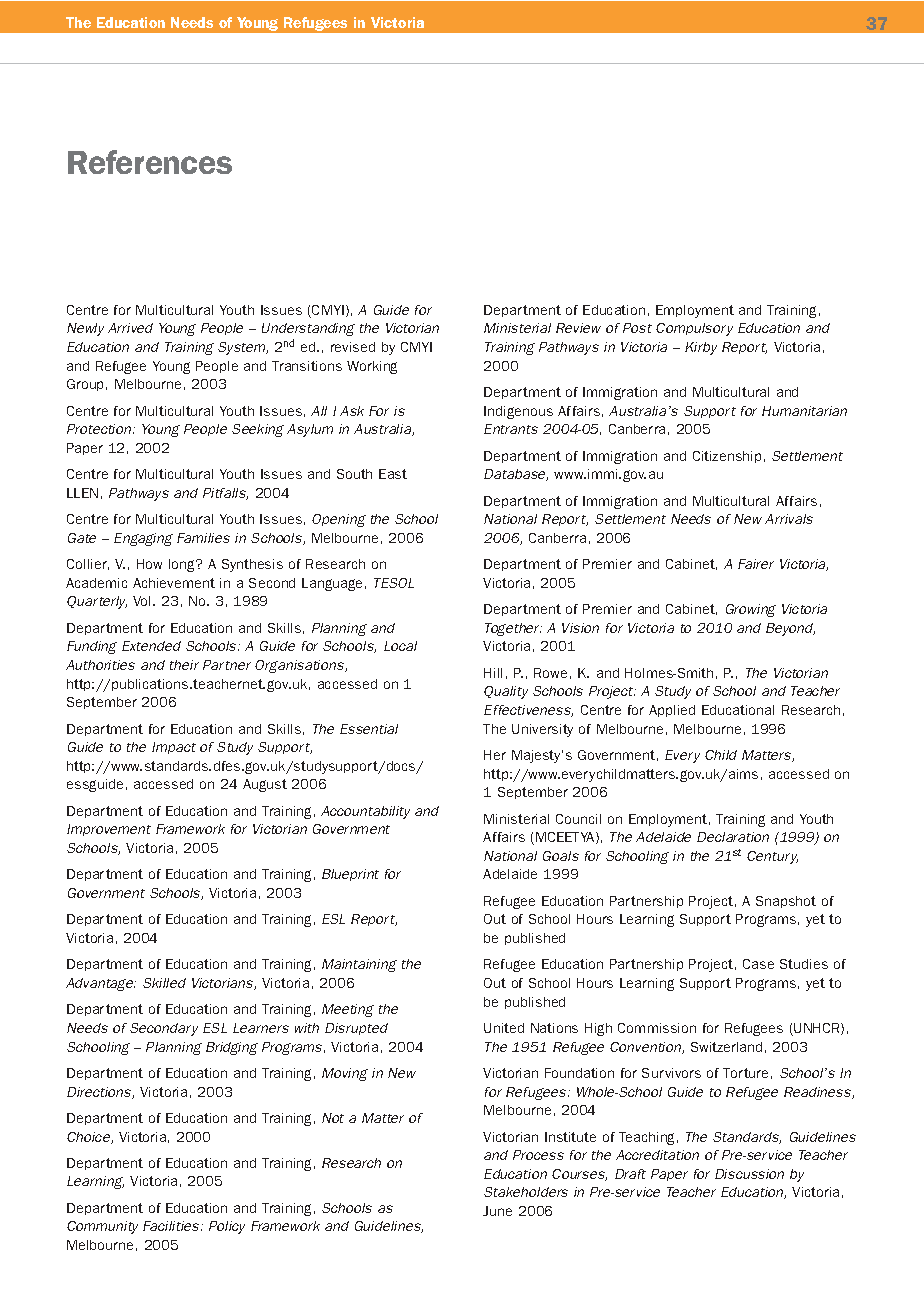  I want to click on June, so click(497, 1211).
